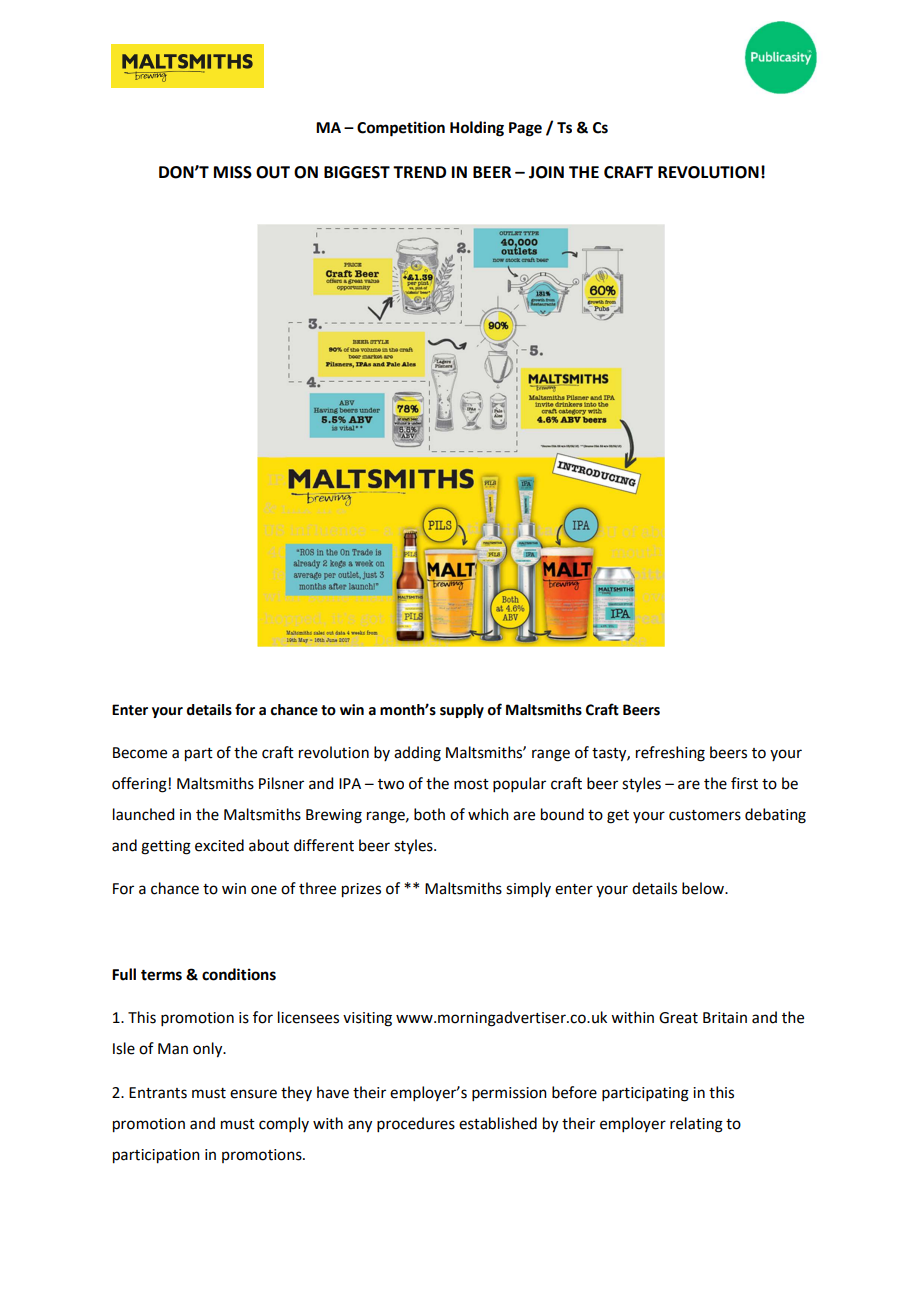 Image resolution: width=924 pixels, height=1308 pixels. What do you see at coordinates (401, 129) in the document?
I see `Competition` at bounding box center [401, 129].
